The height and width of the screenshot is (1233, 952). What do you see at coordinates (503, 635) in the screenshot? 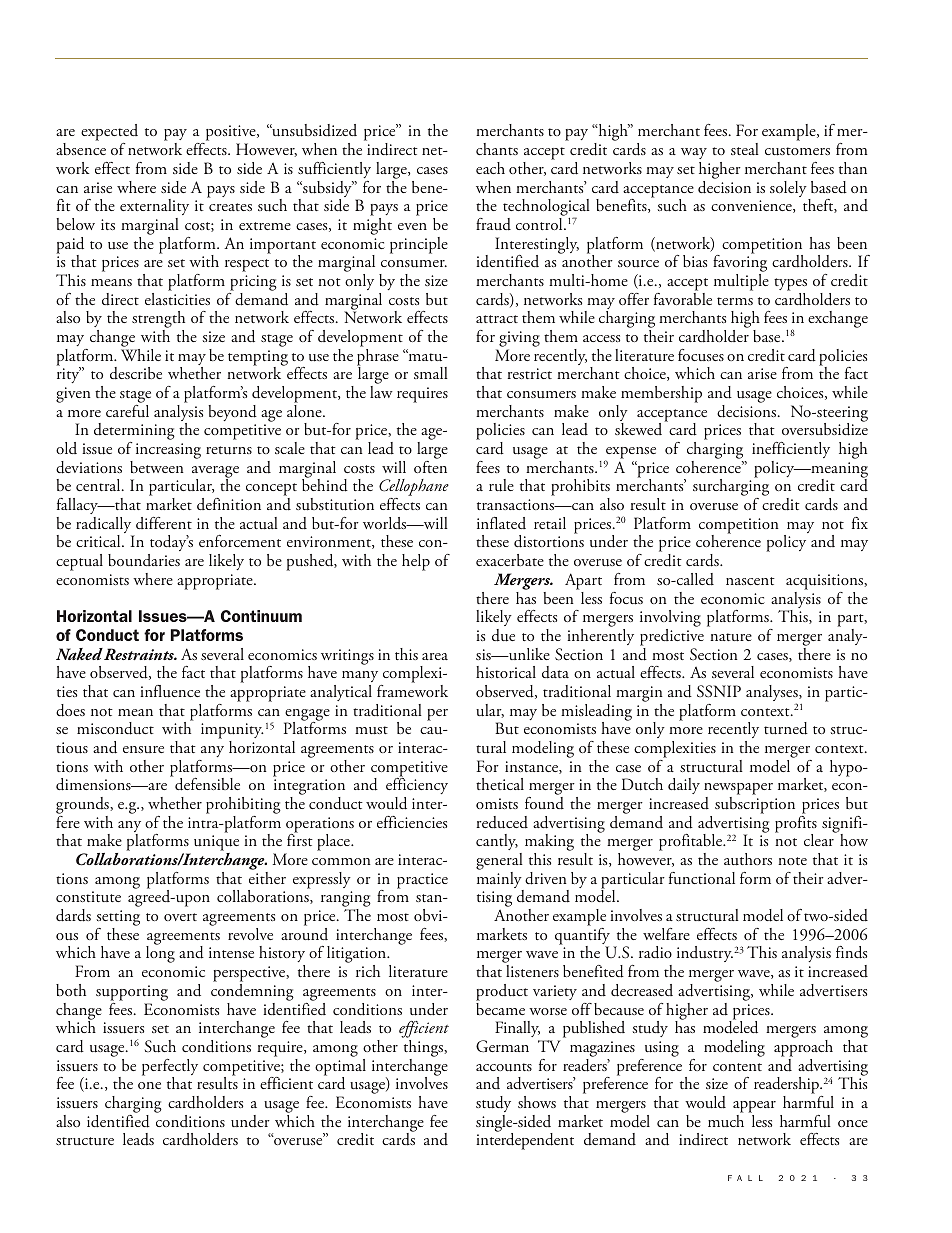
I see `due` at bounding box center [503, 635].
